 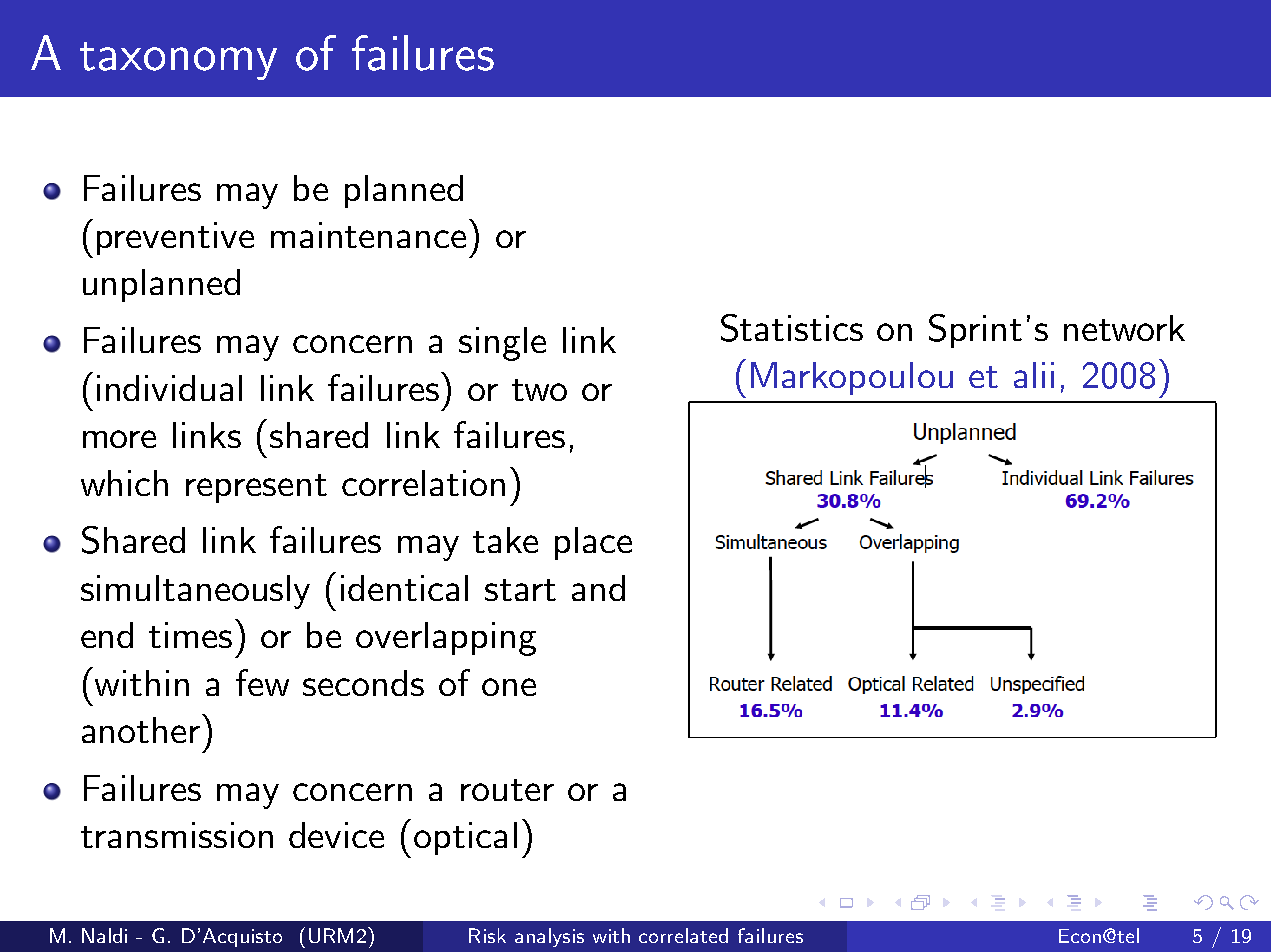 I want to click on maintenance, so click(x=368, y=235).
